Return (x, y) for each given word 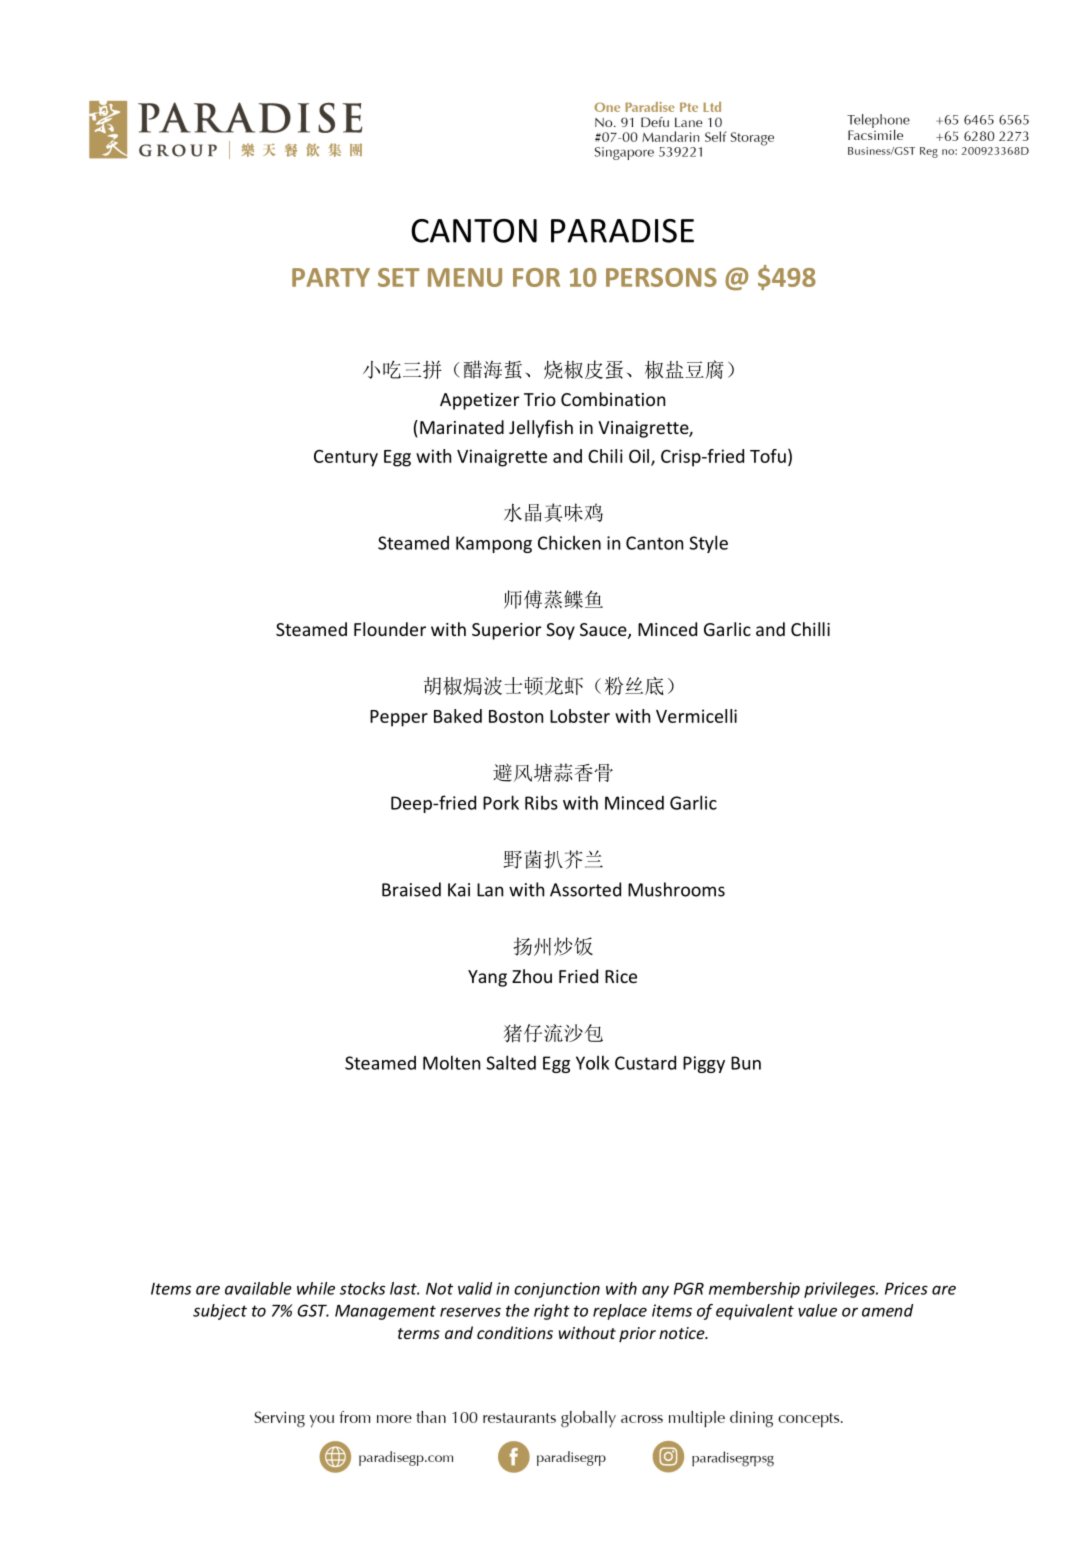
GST (313, 1310)
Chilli (810, 629)
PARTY (331, 277)
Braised (411, 889)
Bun (746, 1063)
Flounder (390, 629)
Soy (560, 631)
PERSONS (661, 277)
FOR (536, 277)
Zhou (532, 976)
